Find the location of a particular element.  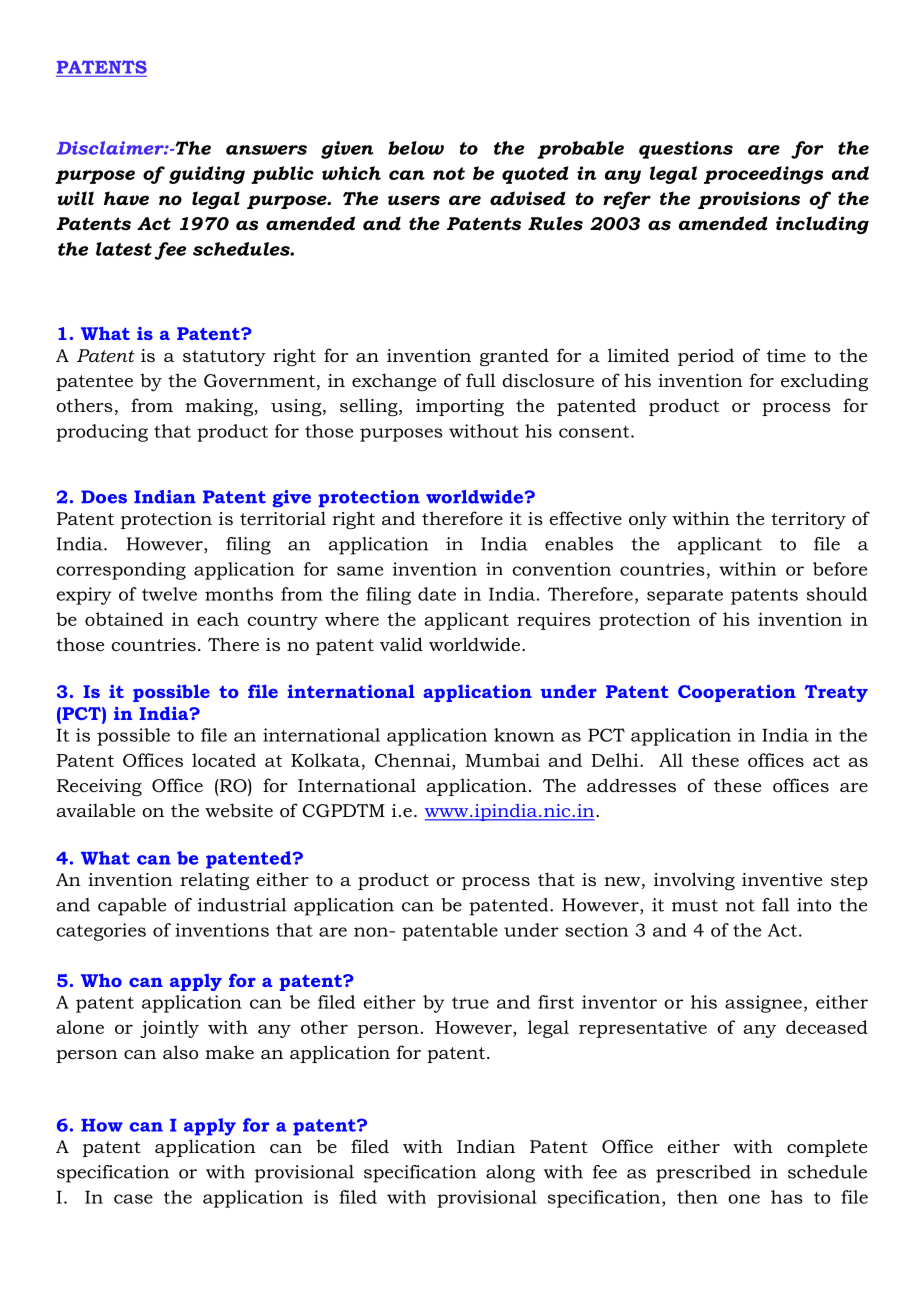

users is located at coordinates (414, 200).
